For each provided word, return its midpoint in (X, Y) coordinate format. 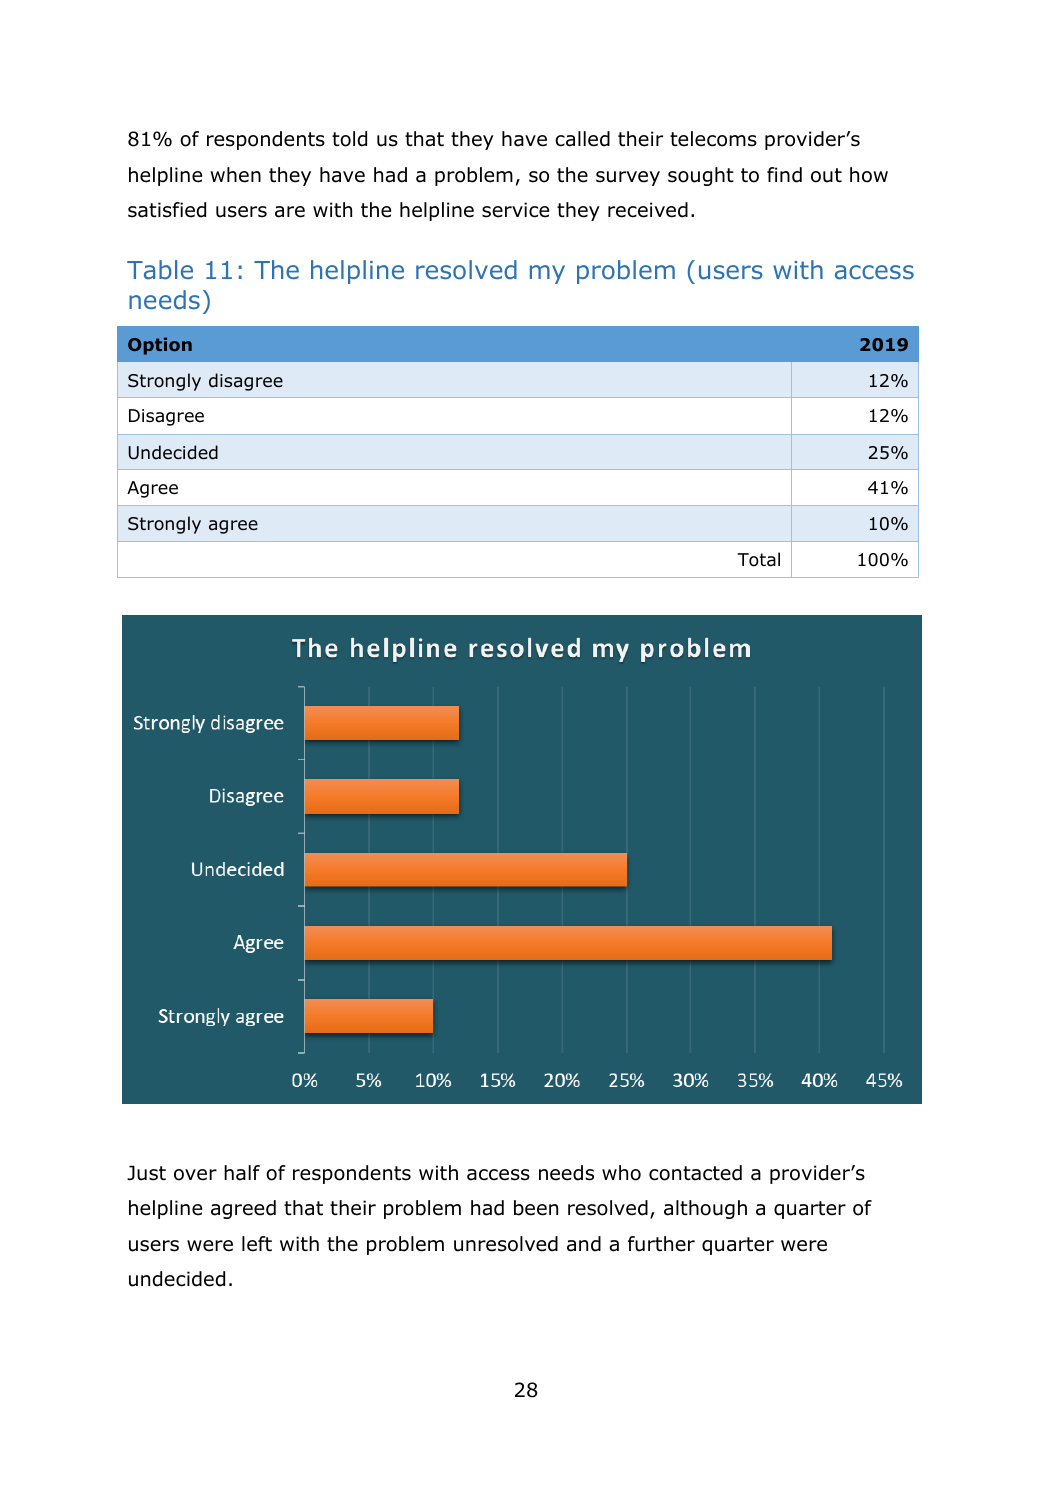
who (621, 1173)
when (235, 175)
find (784, 175)
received (648, 210)
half (242, 1173)
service (515, 210)
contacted (695, 1173)
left (257, 1244)
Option (160, 346)
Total (758, 559)
